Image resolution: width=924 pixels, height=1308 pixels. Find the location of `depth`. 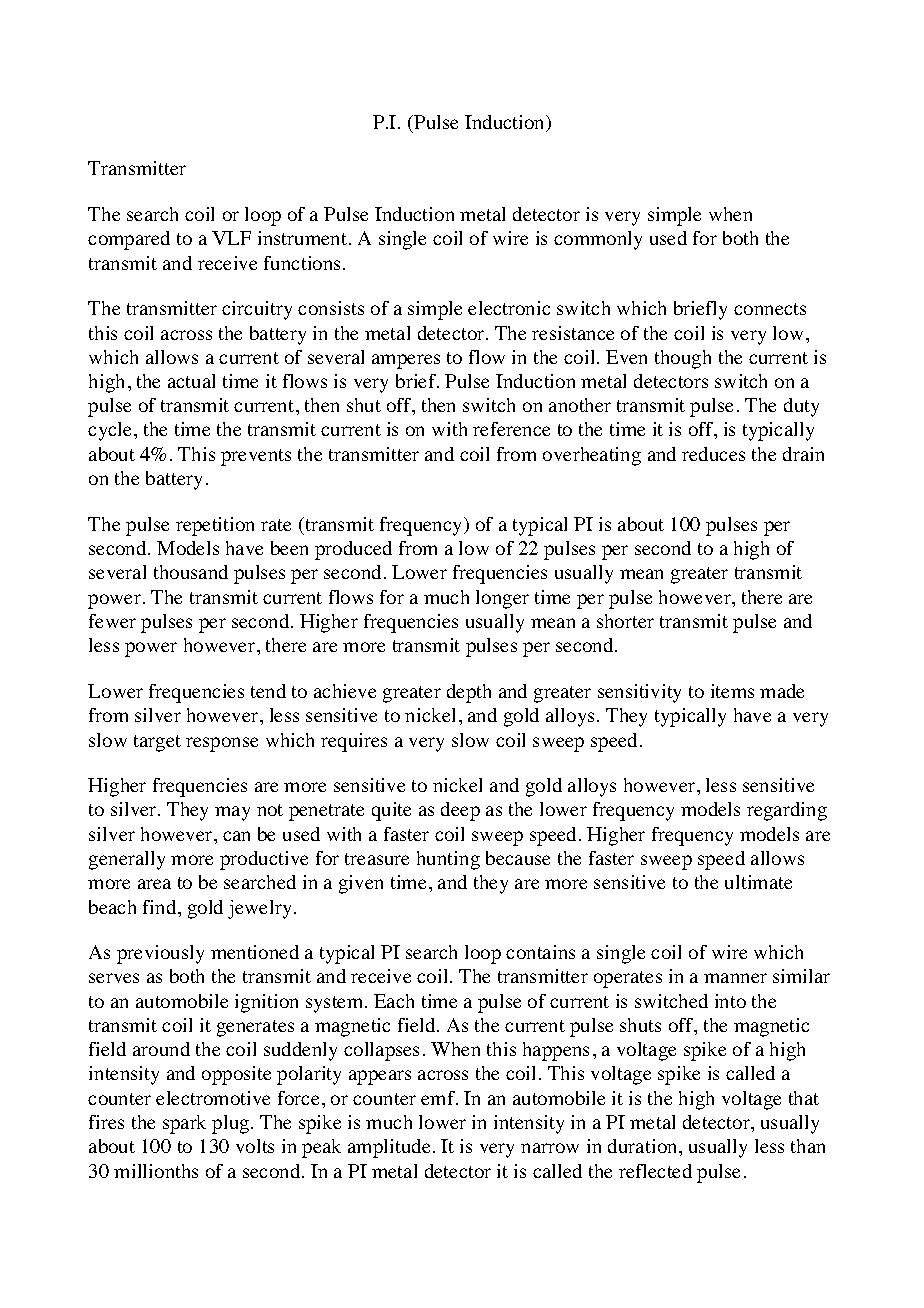

depth is located at coordinates (469, 693).
